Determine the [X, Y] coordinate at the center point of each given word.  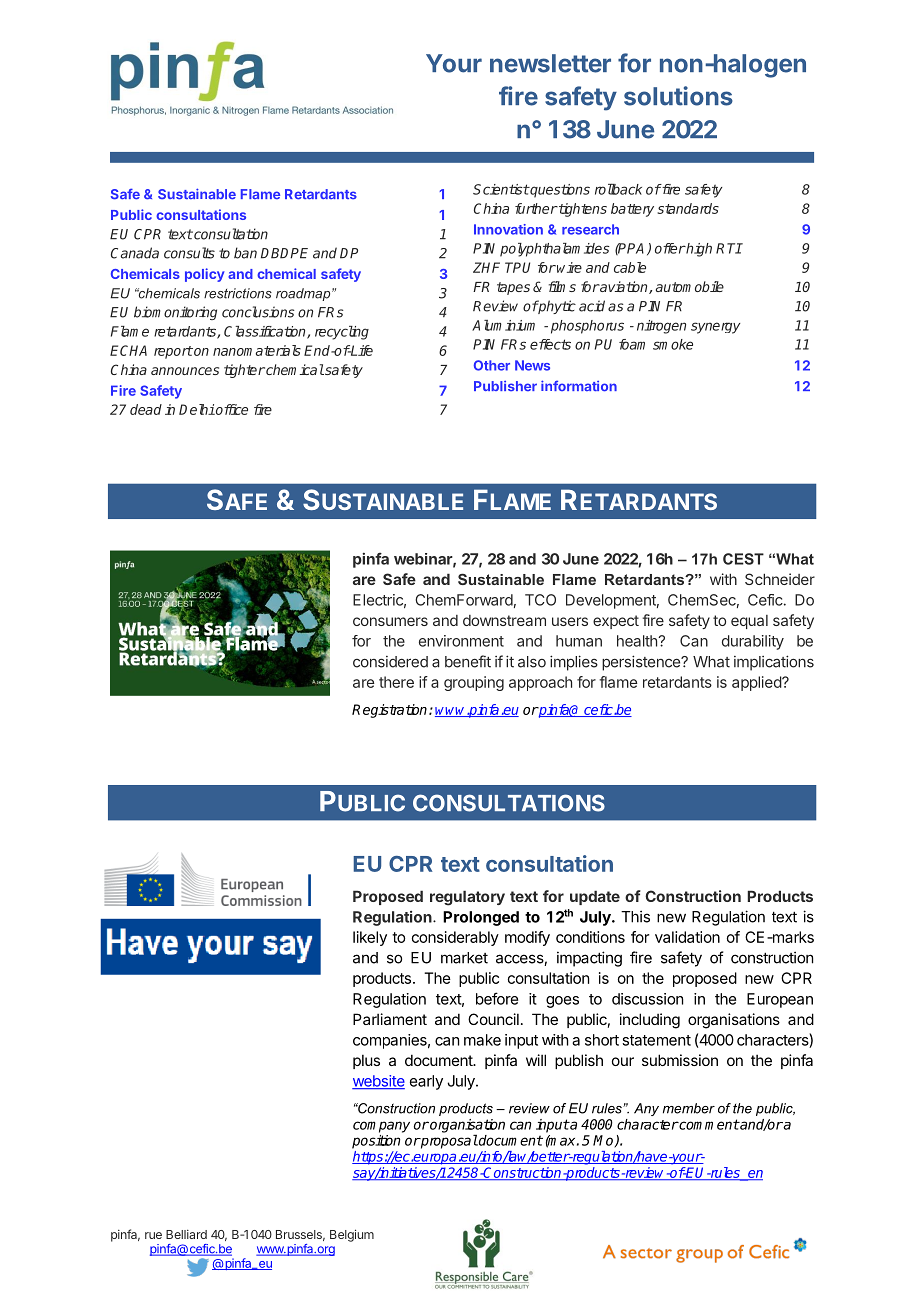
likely [370, 938]
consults [189, 253]
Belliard [186, 1234]
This [635, 916]
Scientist [501, 189]
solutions [678, 96]
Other [492, 365]
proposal [448, 1141]
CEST [743, 559]
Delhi [197, 409]
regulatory [467, 898]
